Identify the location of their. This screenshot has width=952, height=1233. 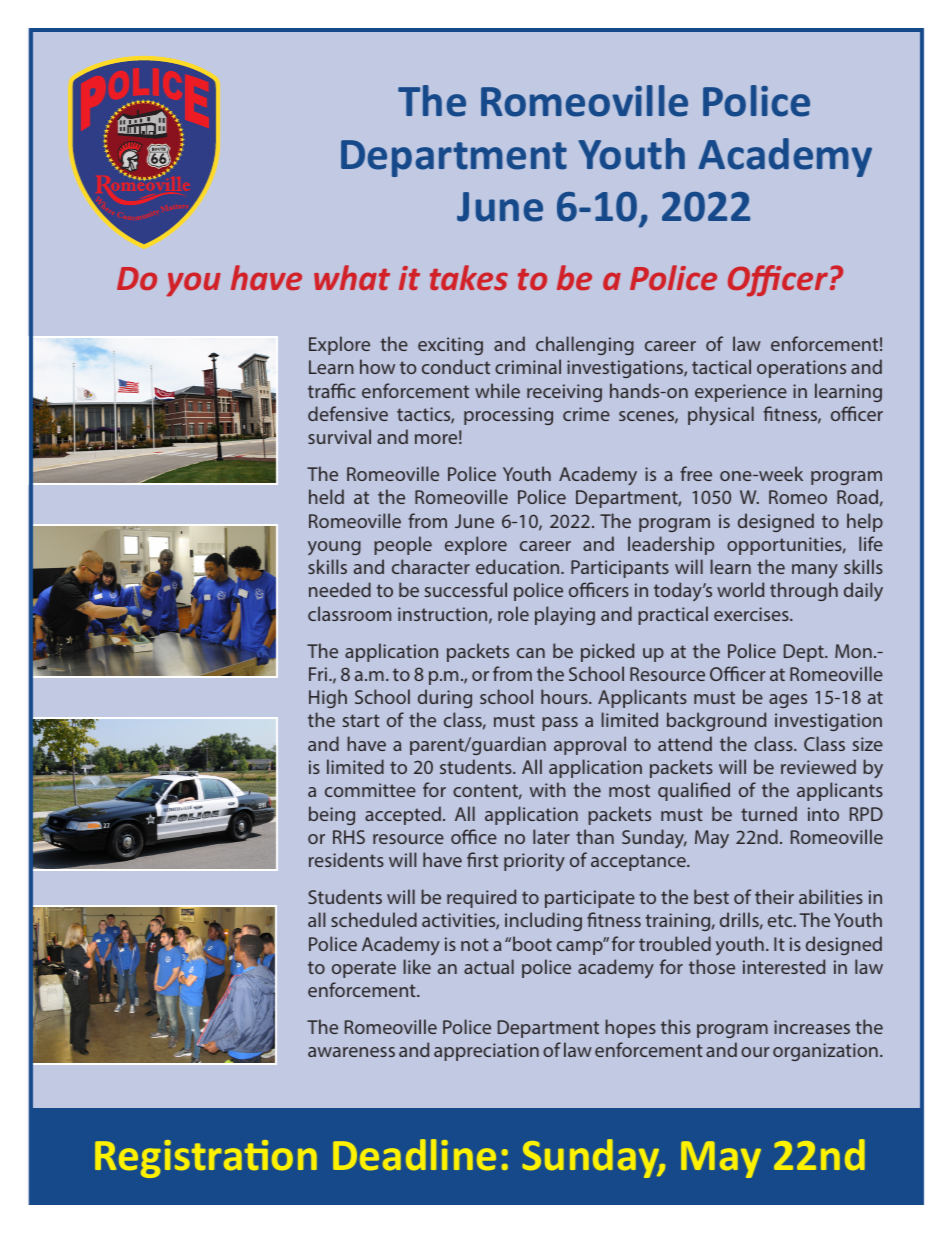
(774, 896).
